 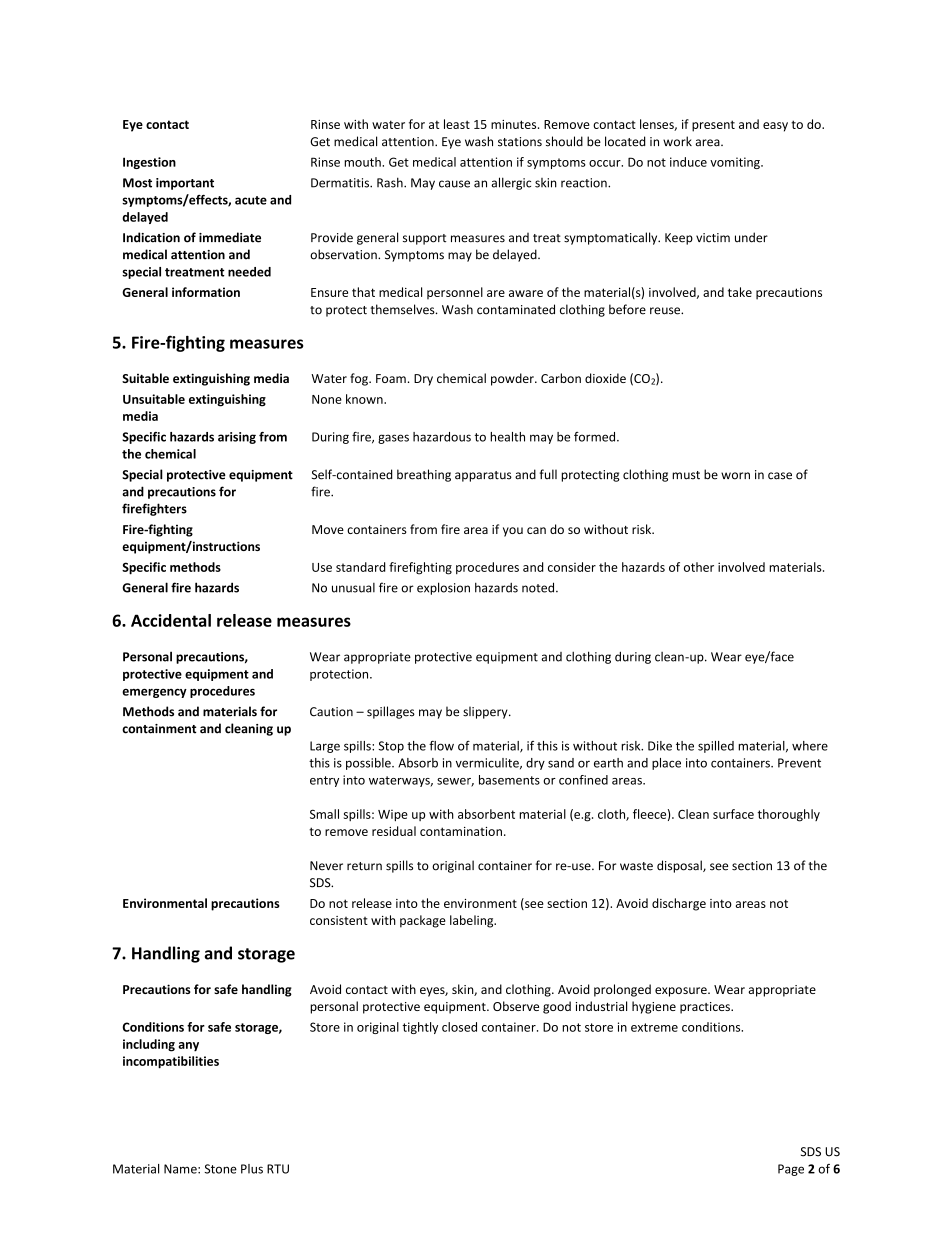 I want to click on vomiting, so click(x=736, y=163).
